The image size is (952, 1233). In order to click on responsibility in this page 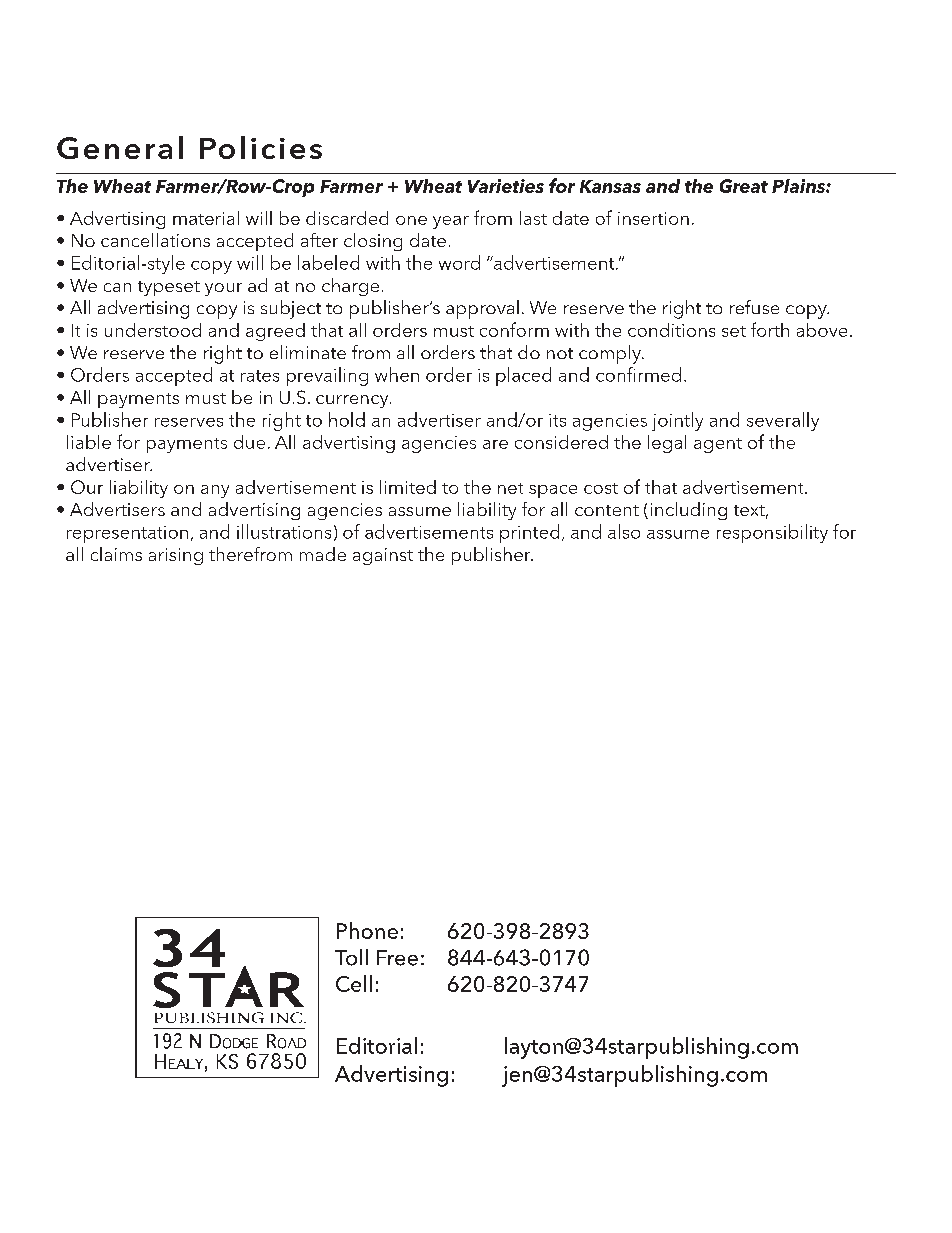, I will do `click(772, 533)`.
